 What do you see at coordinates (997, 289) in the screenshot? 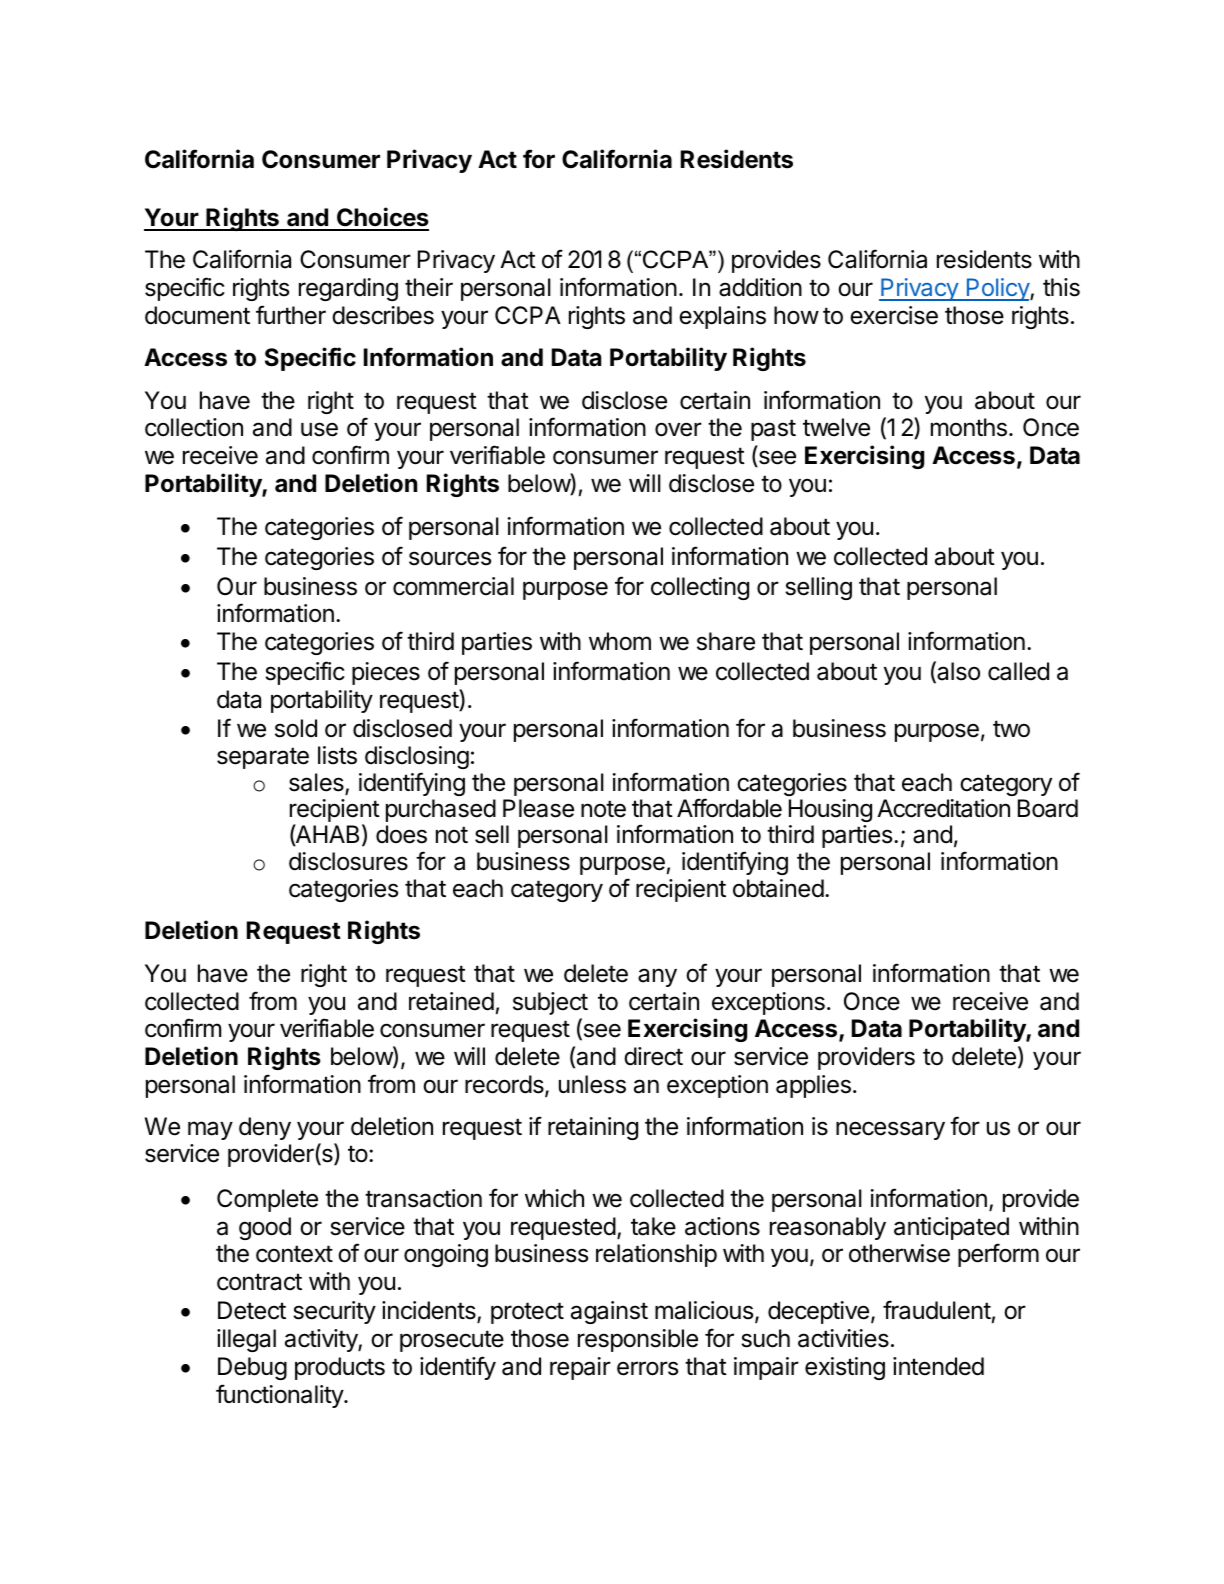
I see `Policy` at bounding box center [997, 289].
